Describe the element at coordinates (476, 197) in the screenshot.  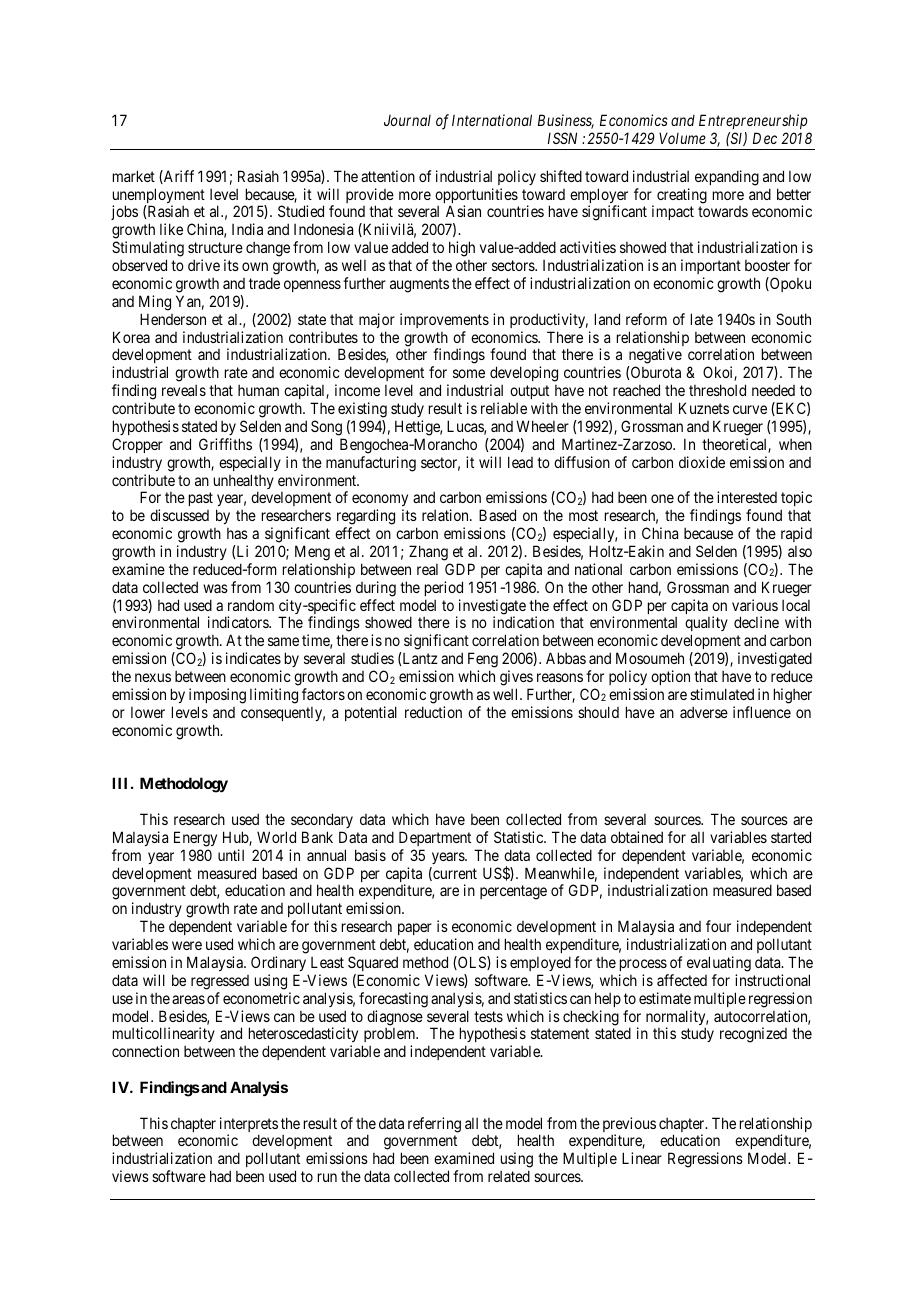
I see `opportunities` at that location.
